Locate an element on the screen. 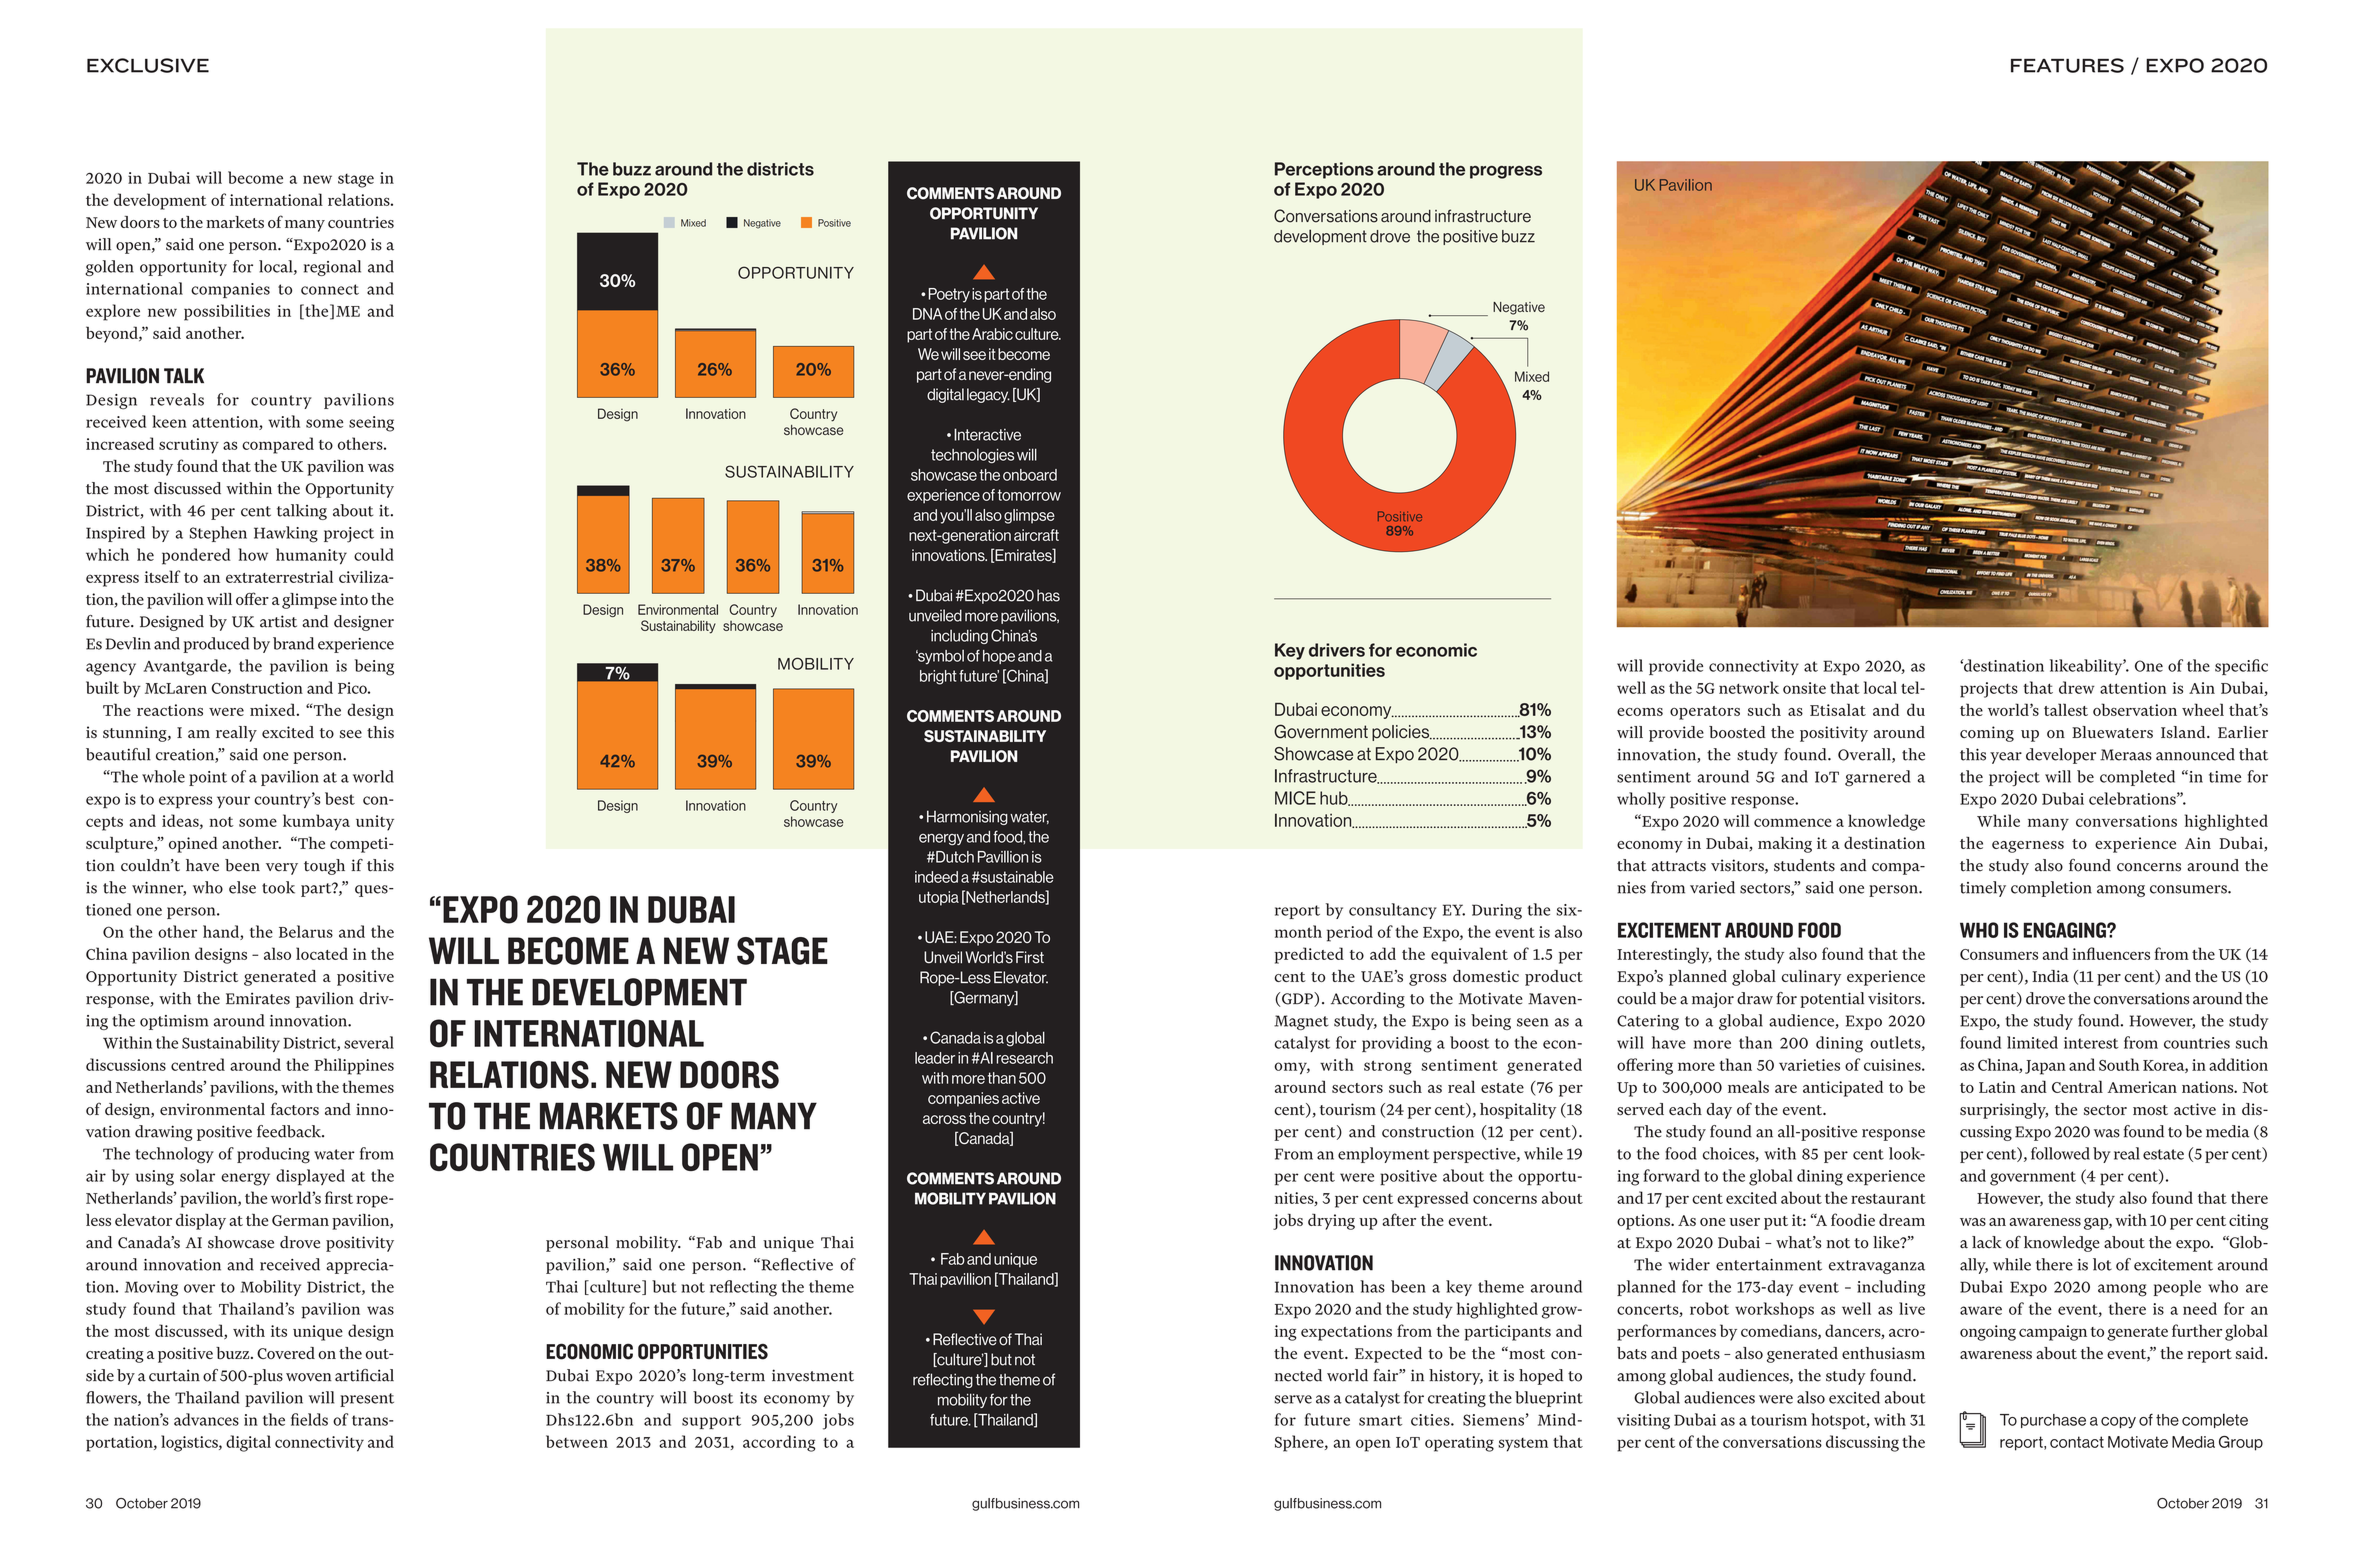 The image size is (2354, 1543). Philippines is located at coordinates (354, 1066).
